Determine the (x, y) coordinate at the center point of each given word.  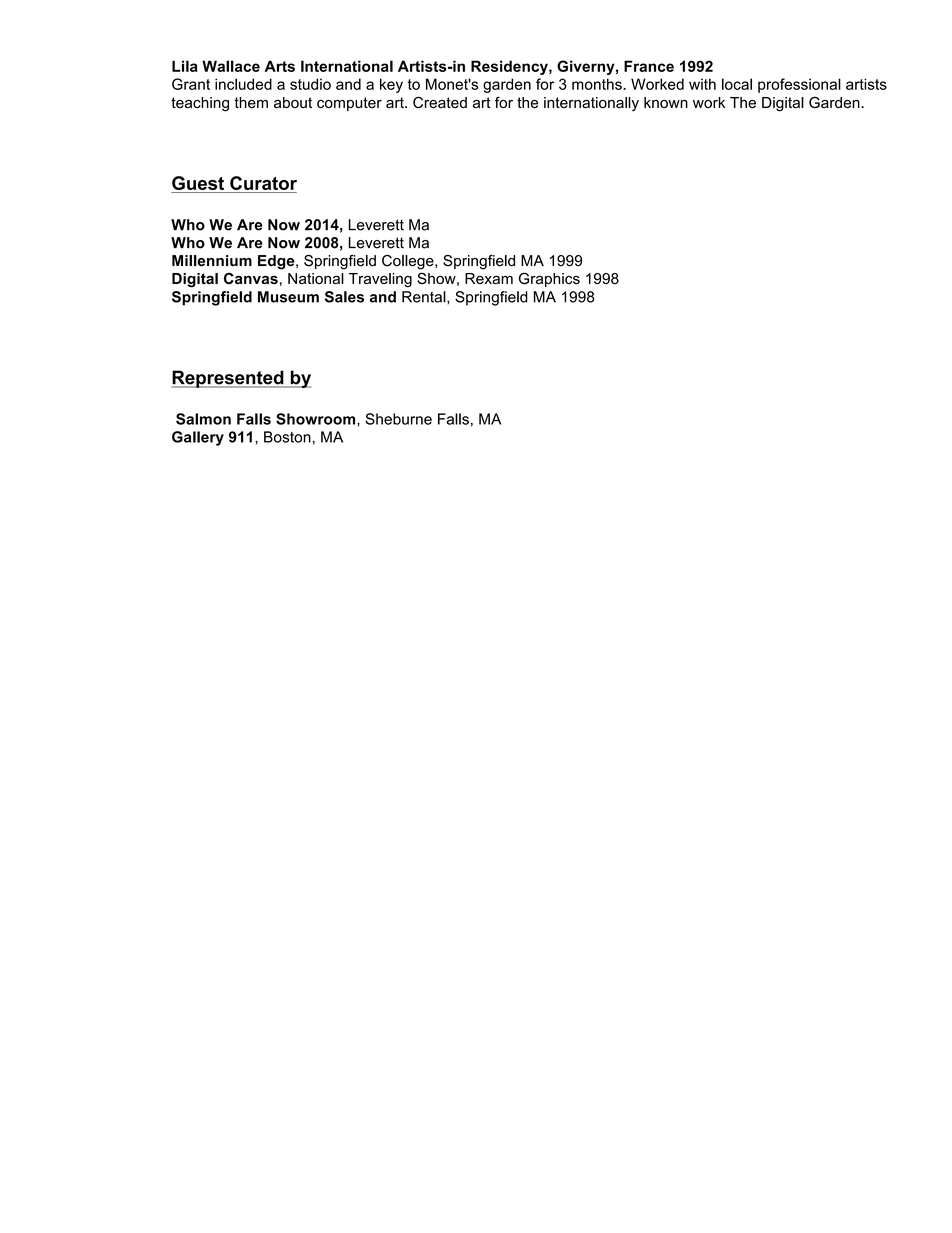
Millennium (212, 261)
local (737, 84)
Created (440, 102)
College (409, 262)
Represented (228, 379)
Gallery (198, 438)
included (243, 84)
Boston (288, 437)
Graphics (549, 279)
